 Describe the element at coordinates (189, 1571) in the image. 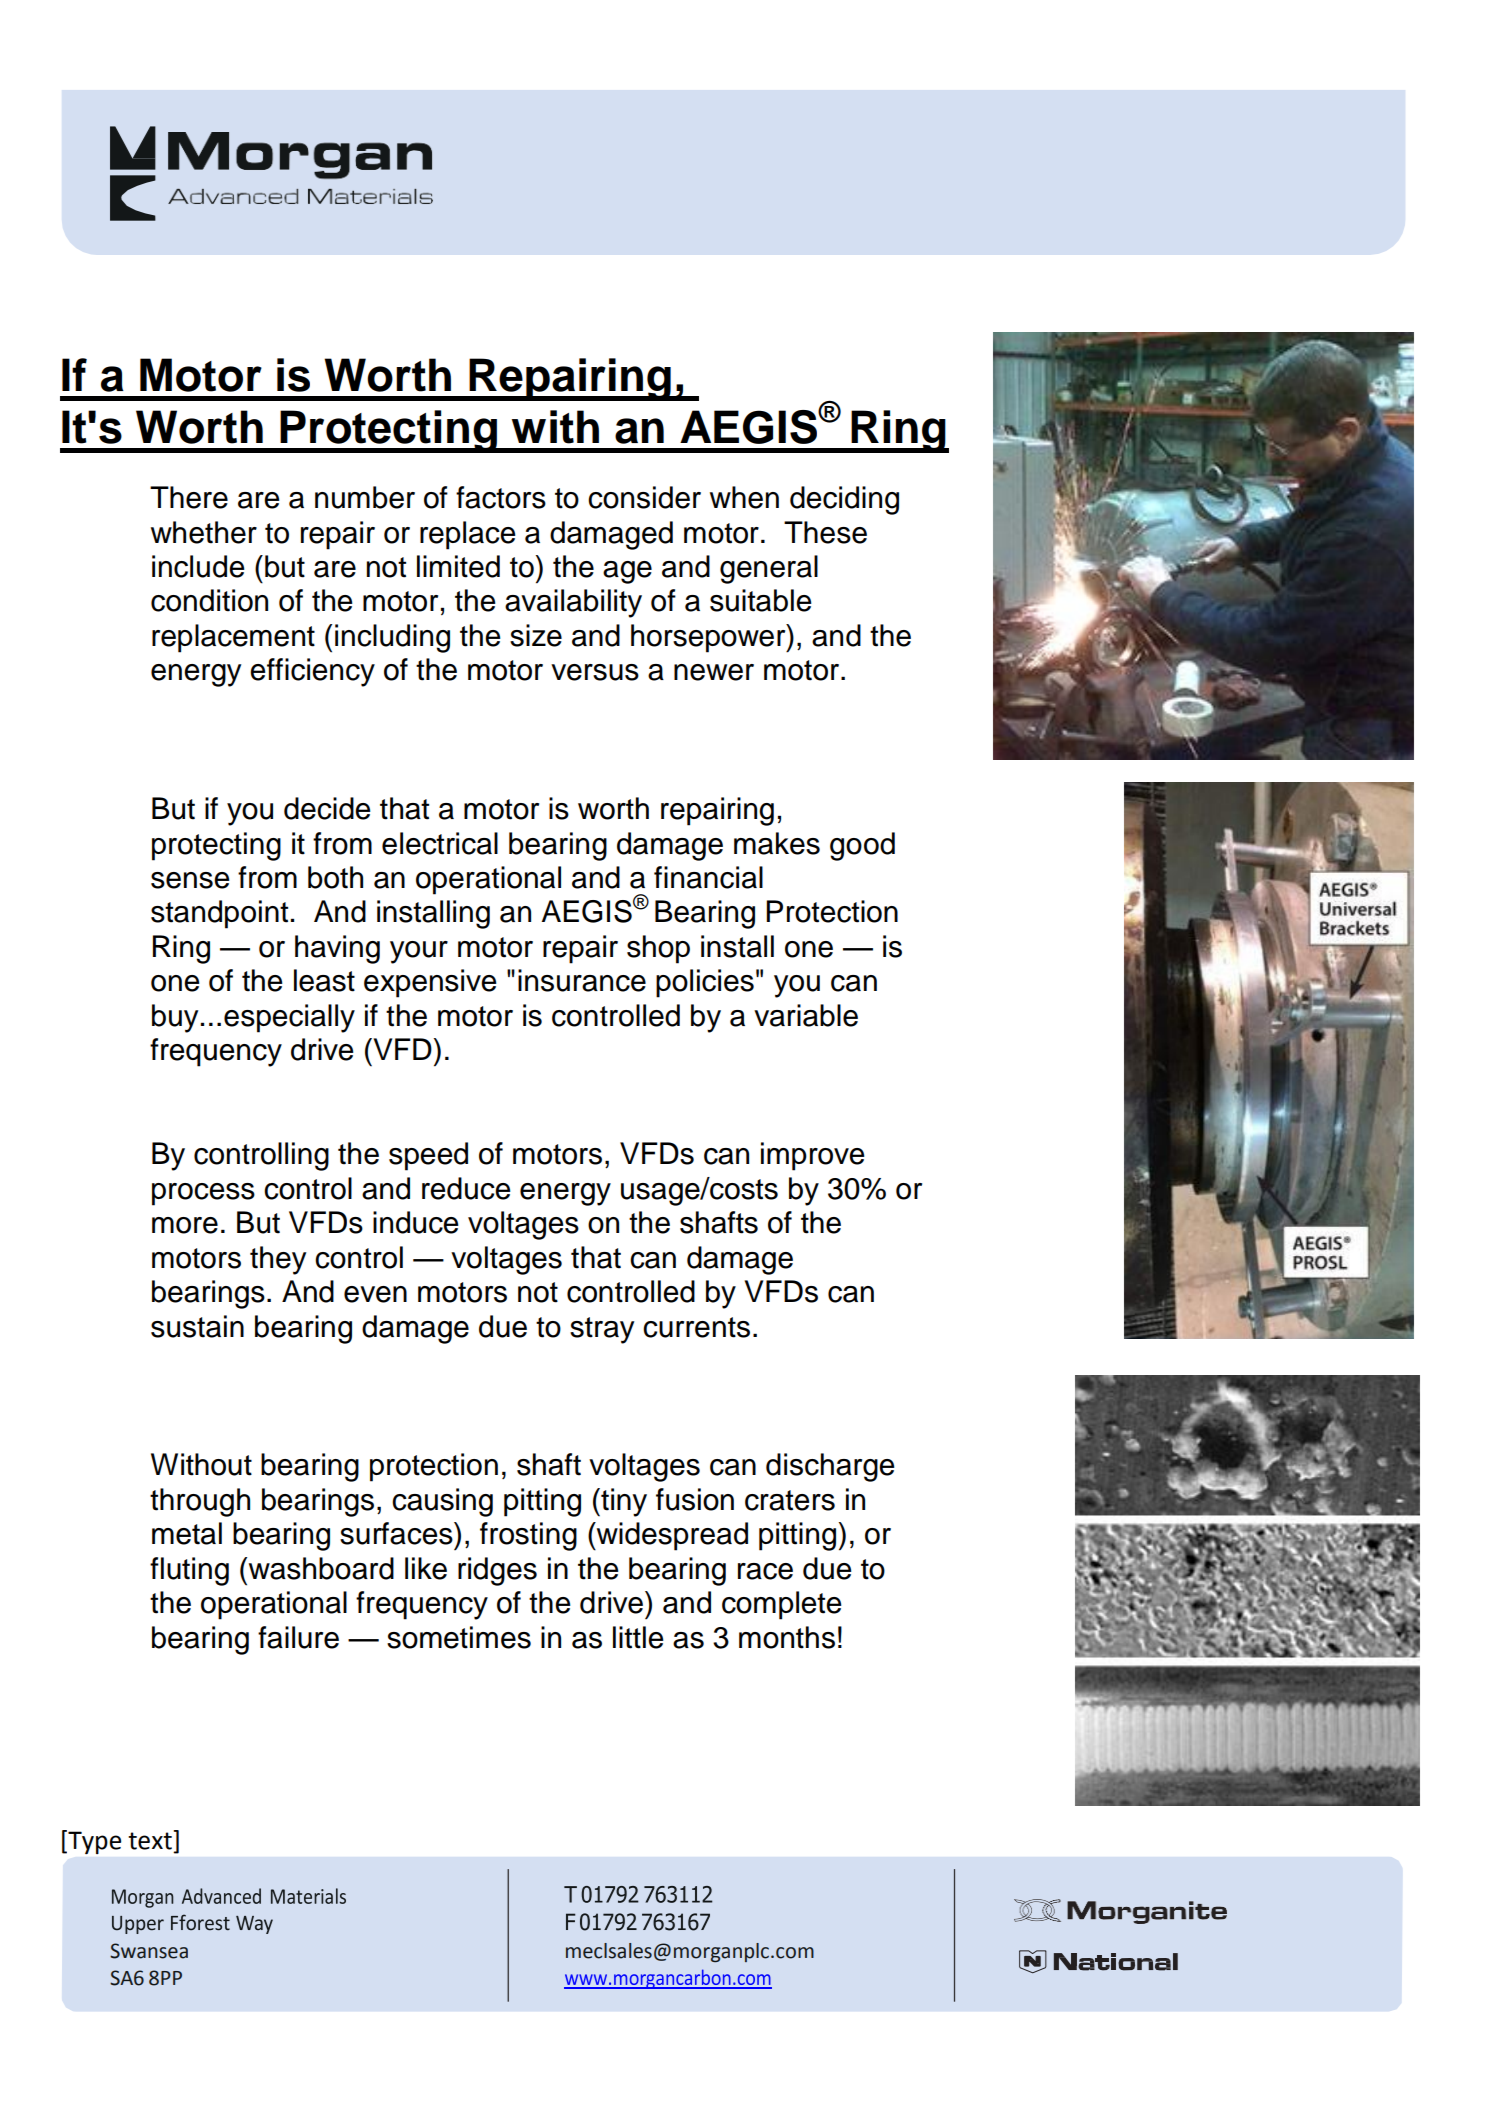

I see `fluting` at that location.
